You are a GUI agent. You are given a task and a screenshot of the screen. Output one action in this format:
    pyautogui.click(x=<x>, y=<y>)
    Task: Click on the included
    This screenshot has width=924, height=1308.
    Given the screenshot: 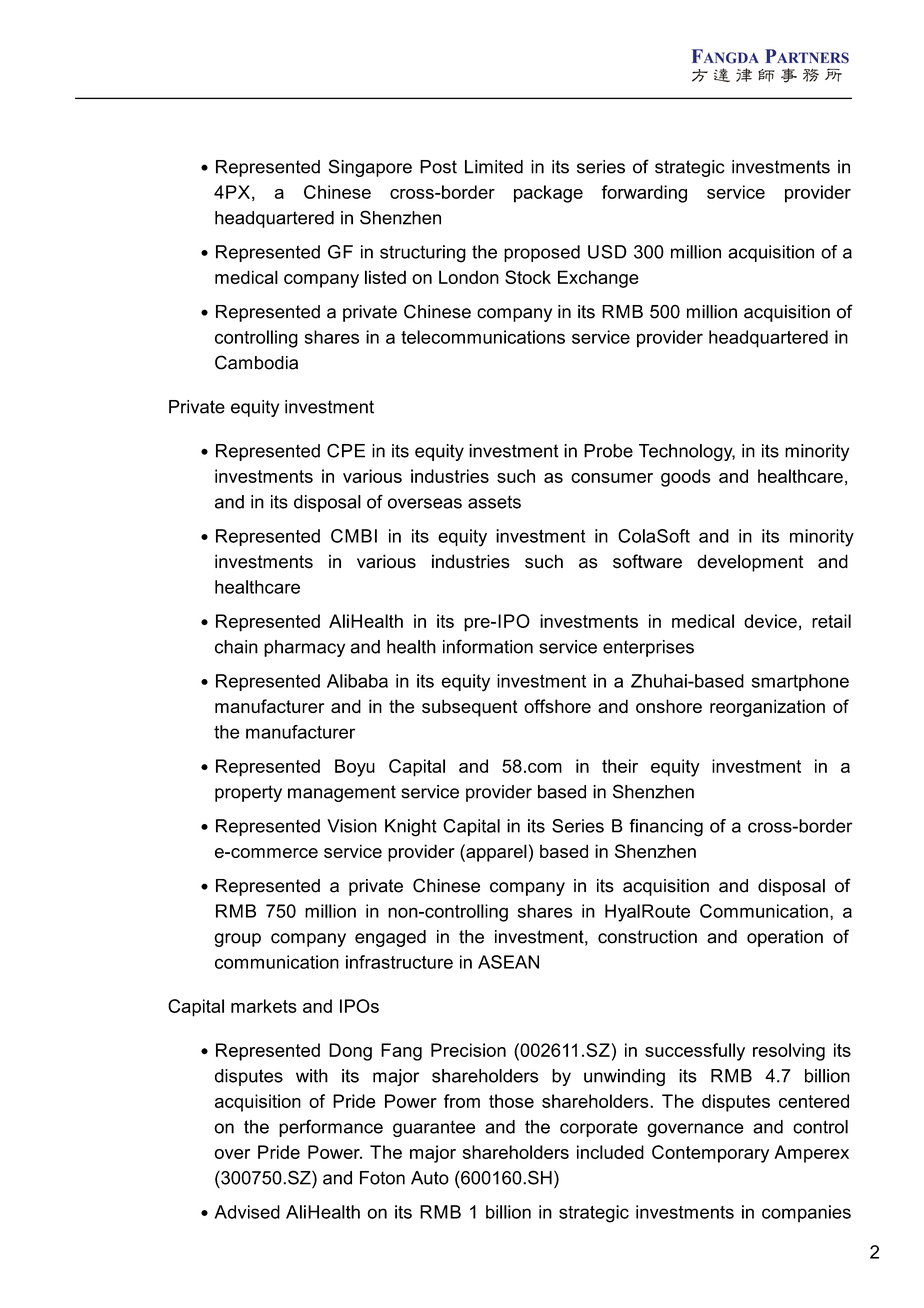 What is the action you would take?
    pyautogui.click(x=610, y=1152)
